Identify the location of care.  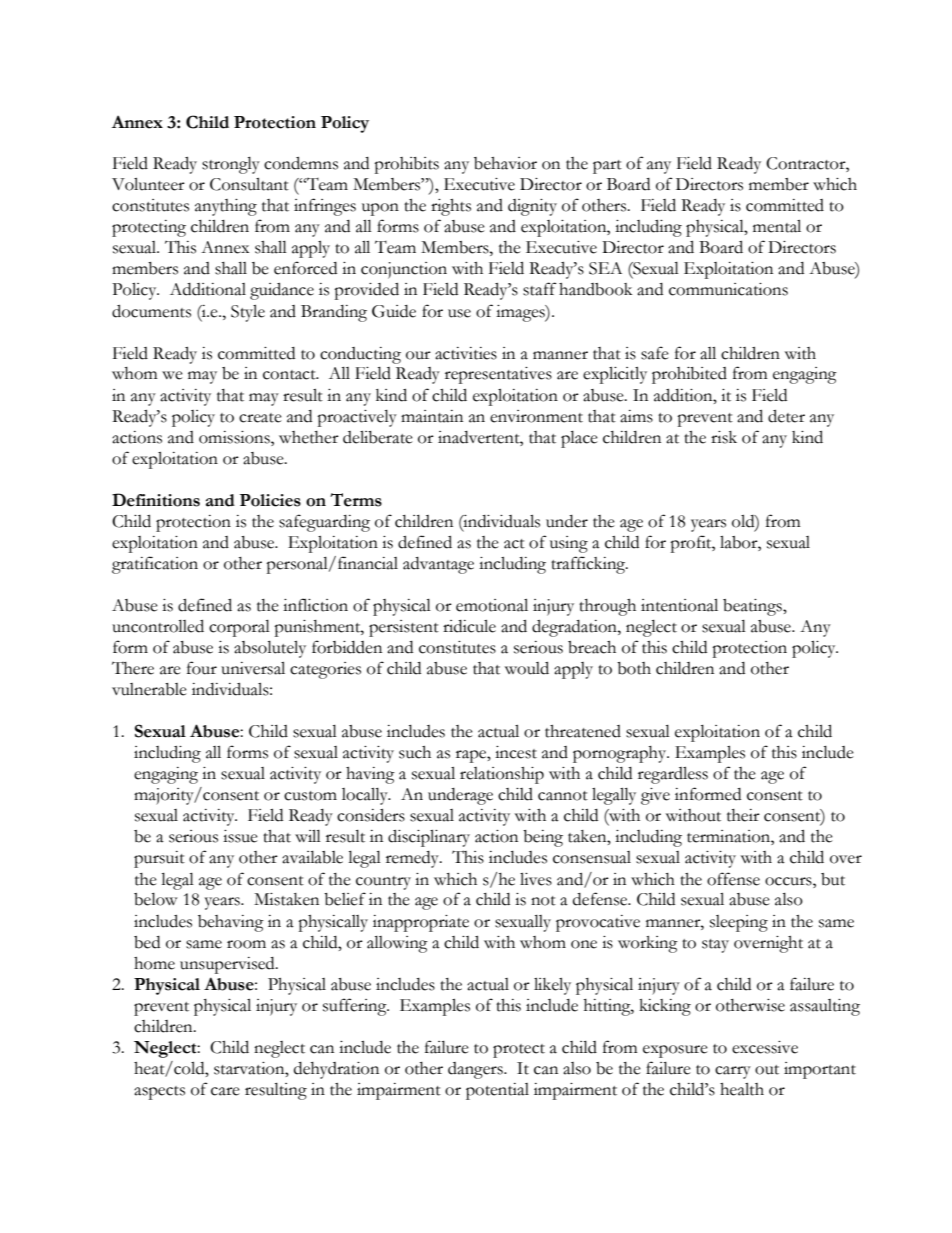
(225, 1091).
